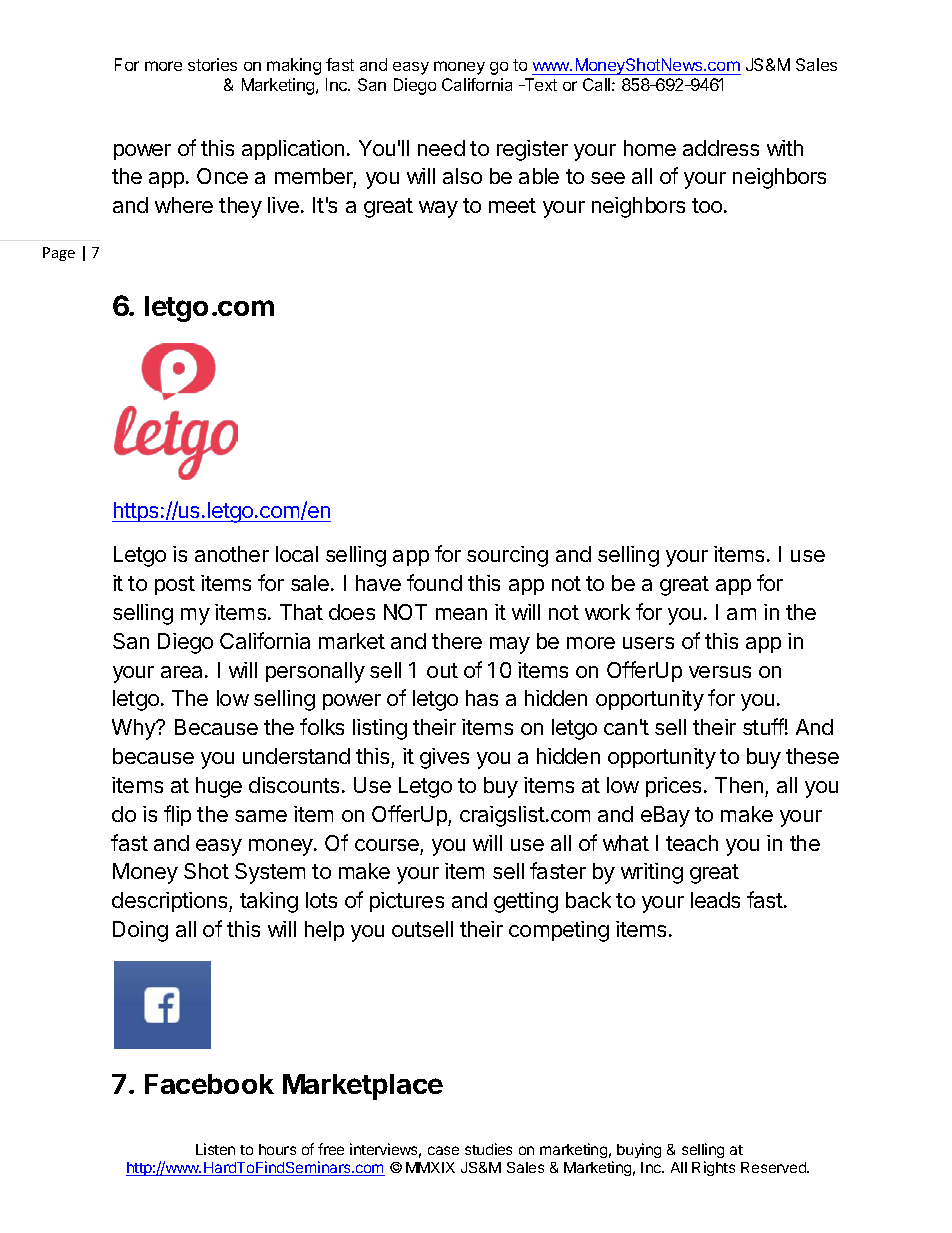  Describe the element at coordinates (232, 554) in the screenshot. I see `another` at that location.
